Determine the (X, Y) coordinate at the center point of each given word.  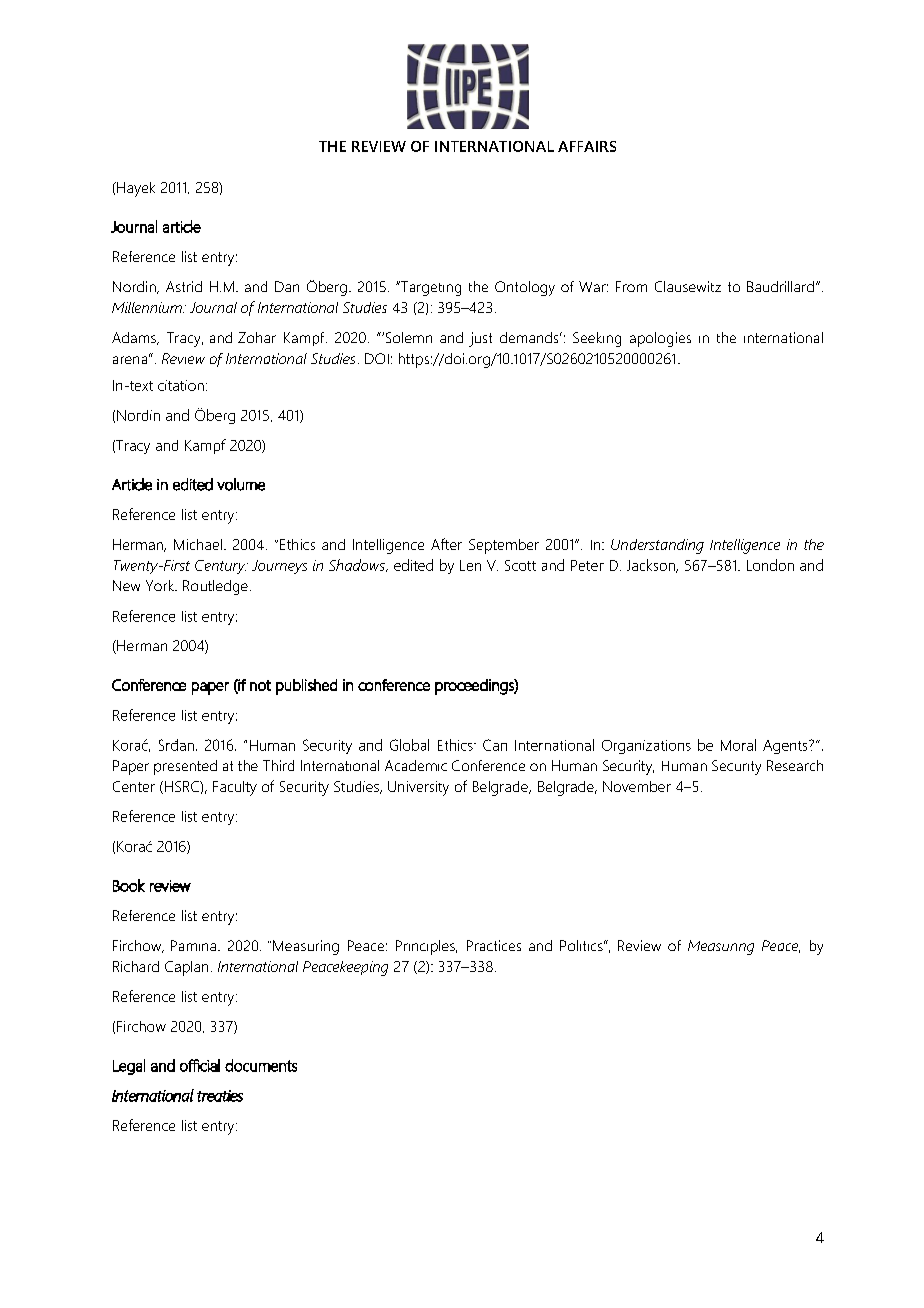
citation (181, 385)
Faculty (235, 788)
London (770, 565)
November (637, 786)
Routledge (215, 587)
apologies (660, 339)
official (200, 1065)
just (480, 339)
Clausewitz (688, 286)
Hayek (135, 189)
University (418, 788)
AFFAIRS (587, 146)
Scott (520, 565)
